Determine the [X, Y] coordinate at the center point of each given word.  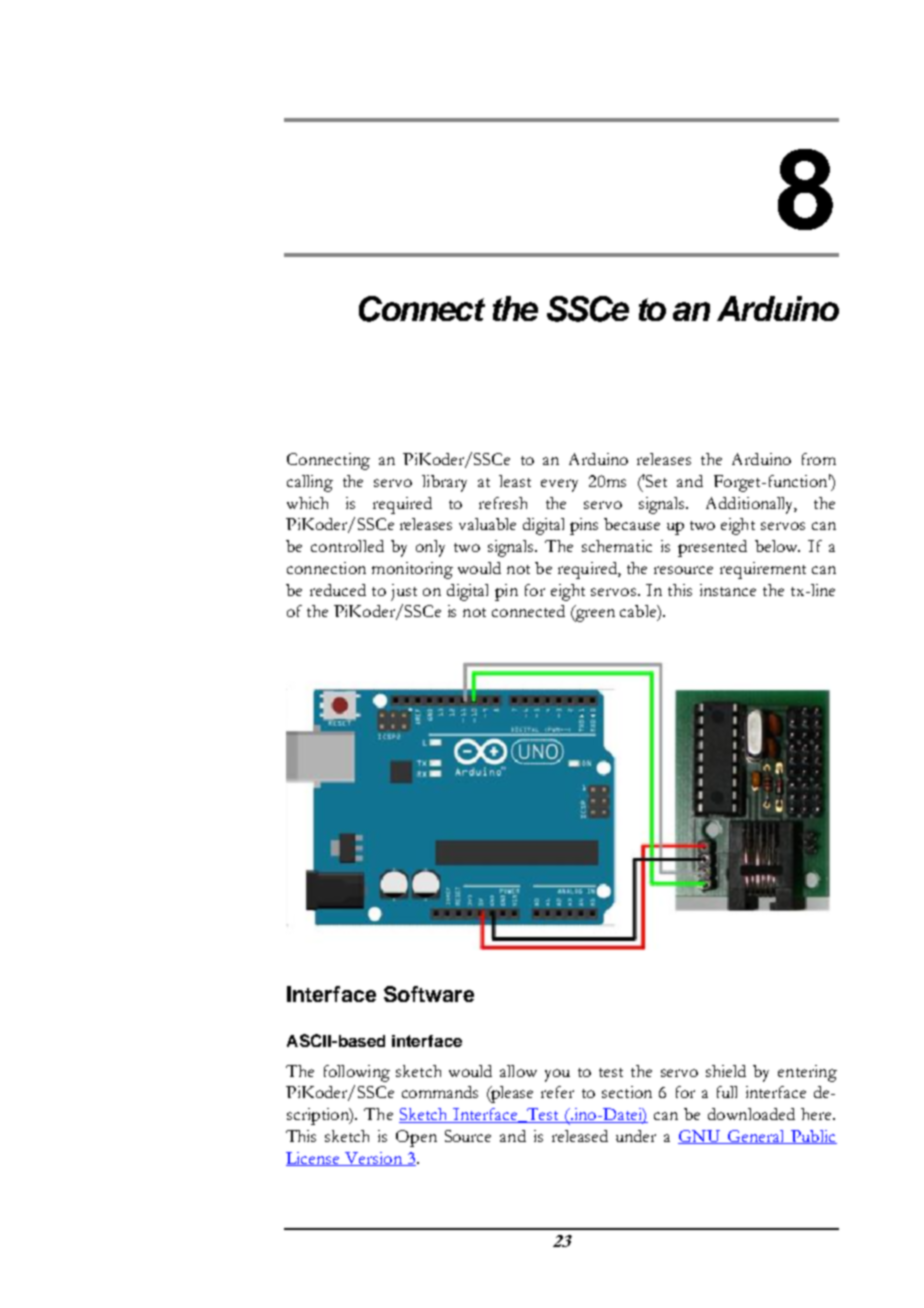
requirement [763, 570]
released [580, 1136]
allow [518, 1071]
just [404, 592]
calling [310, 483]
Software [429, 994]
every [559, 485]
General [755, 1137]
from [819, 459]
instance [728, 590]
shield [726, 1071]
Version [373, 1159]
